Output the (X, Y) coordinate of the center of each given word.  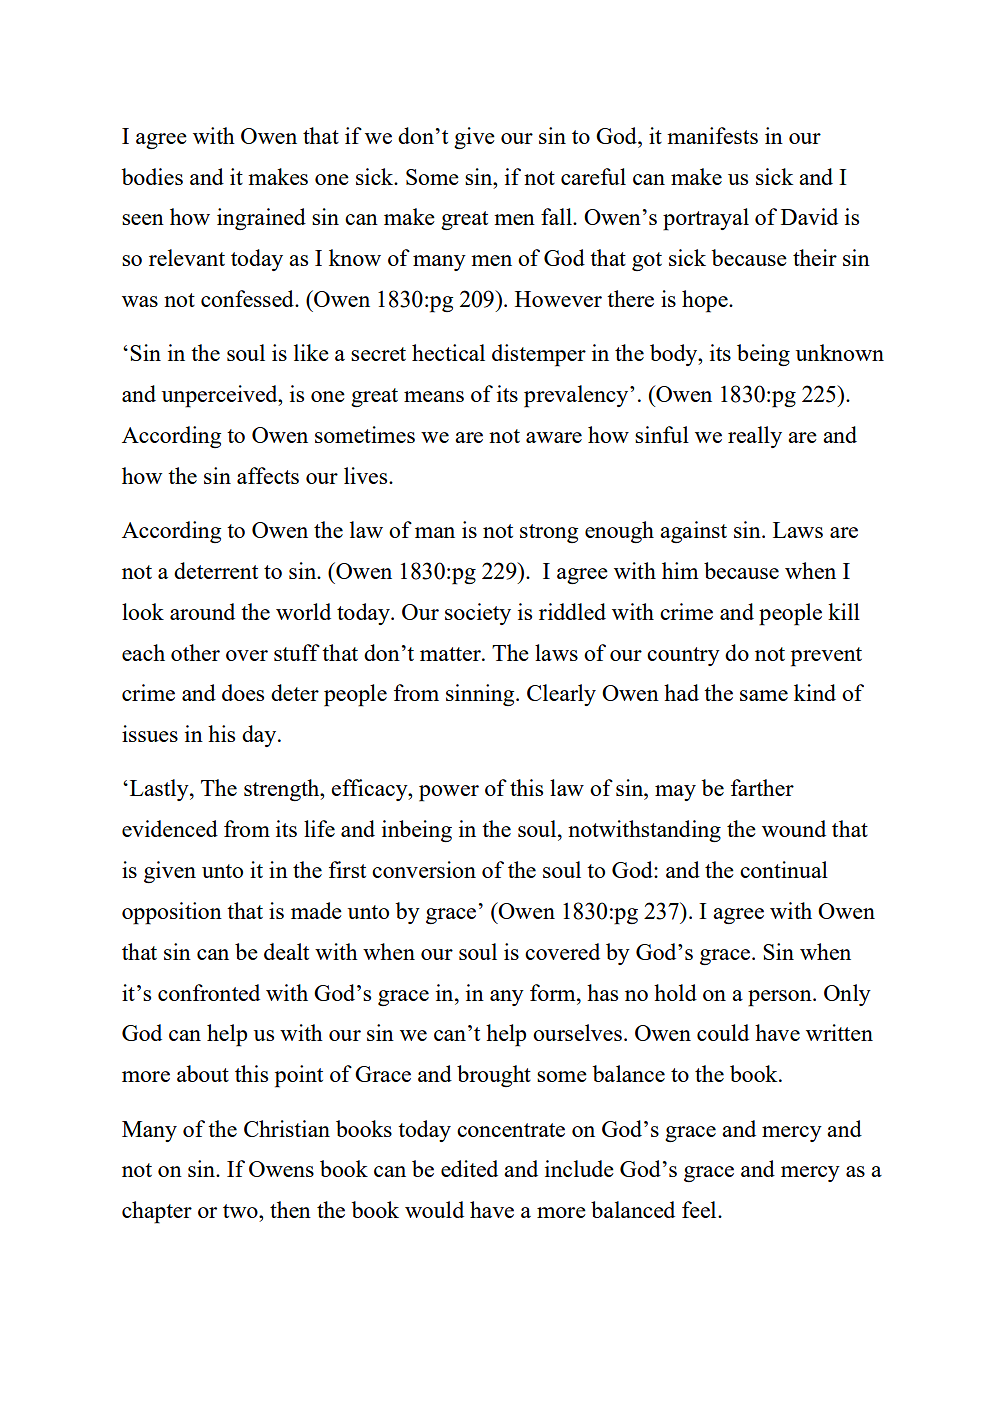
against (693, 532)
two (241, 1211)
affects (268, 475)
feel (700, 1209)
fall (557, 216)
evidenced (170, 828)
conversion (424, 869)
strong (549, 533)
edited (469, 1168)
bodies (152, 176)
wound (794, 828)
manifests (712, 135)
